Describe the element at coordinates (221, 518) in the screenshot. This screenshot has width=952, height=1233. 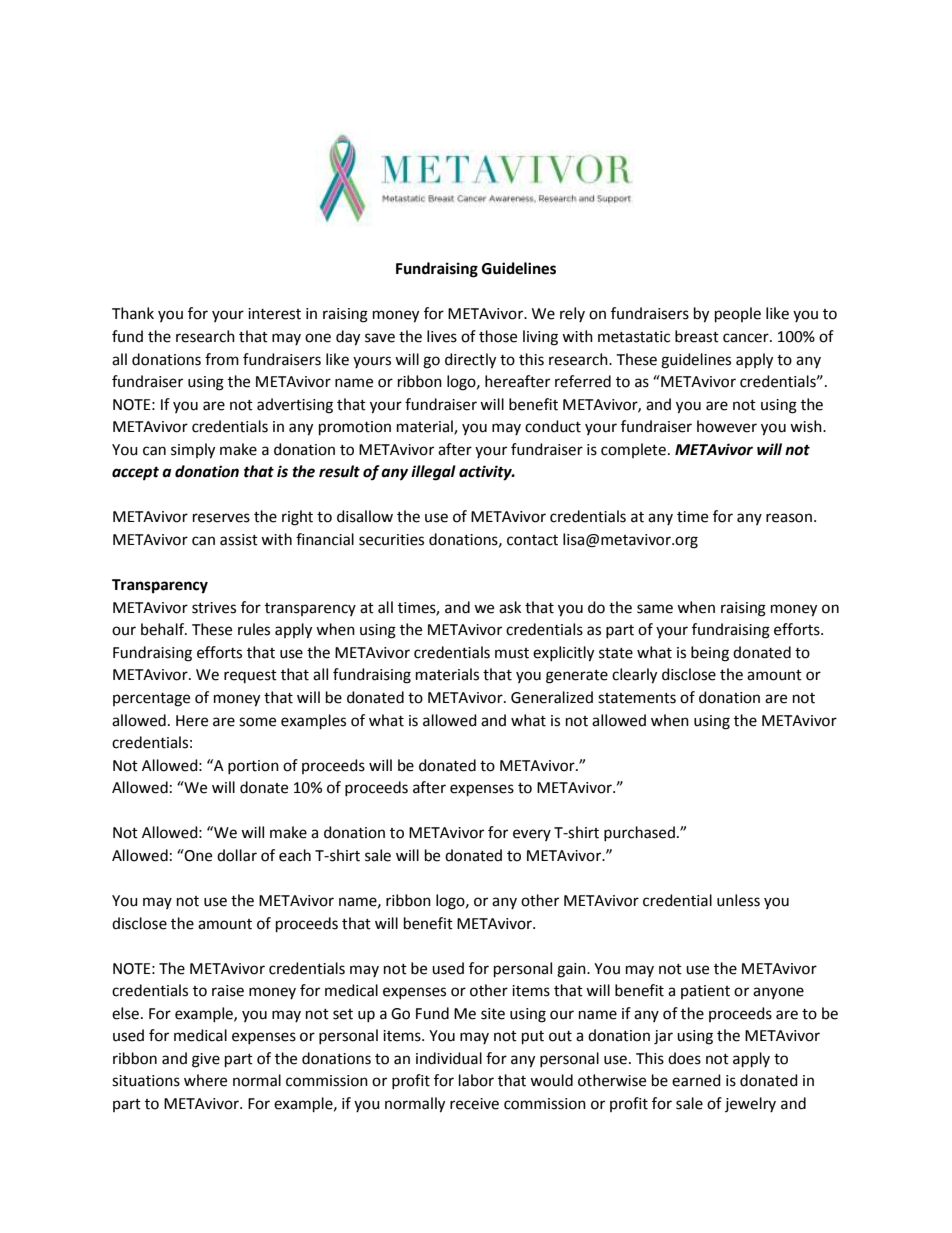
I see `reserves` at that location.
